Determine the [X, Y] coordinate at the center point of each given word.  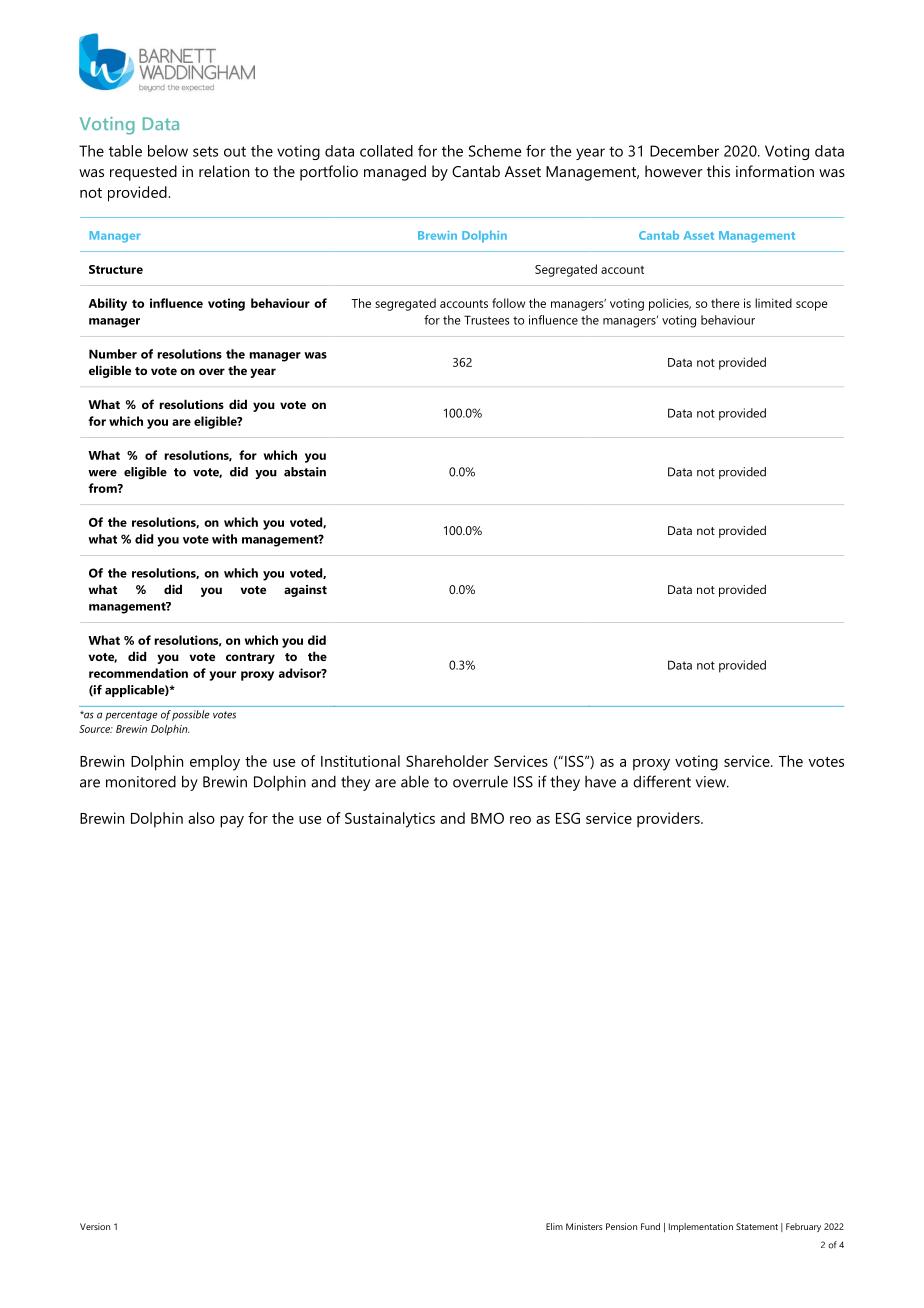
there [725, 303]
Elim [554, 1226]
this [718, 171]
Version [95, 1226]
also [201, 818]
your [222, 676]
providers [669, 820]
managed [395, 173]
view [712, 782]
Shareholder [447, 761]
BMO [487, 818]
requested [143, 173]
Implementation [701, 1227]
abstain [305, 472]
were [102, 473]
